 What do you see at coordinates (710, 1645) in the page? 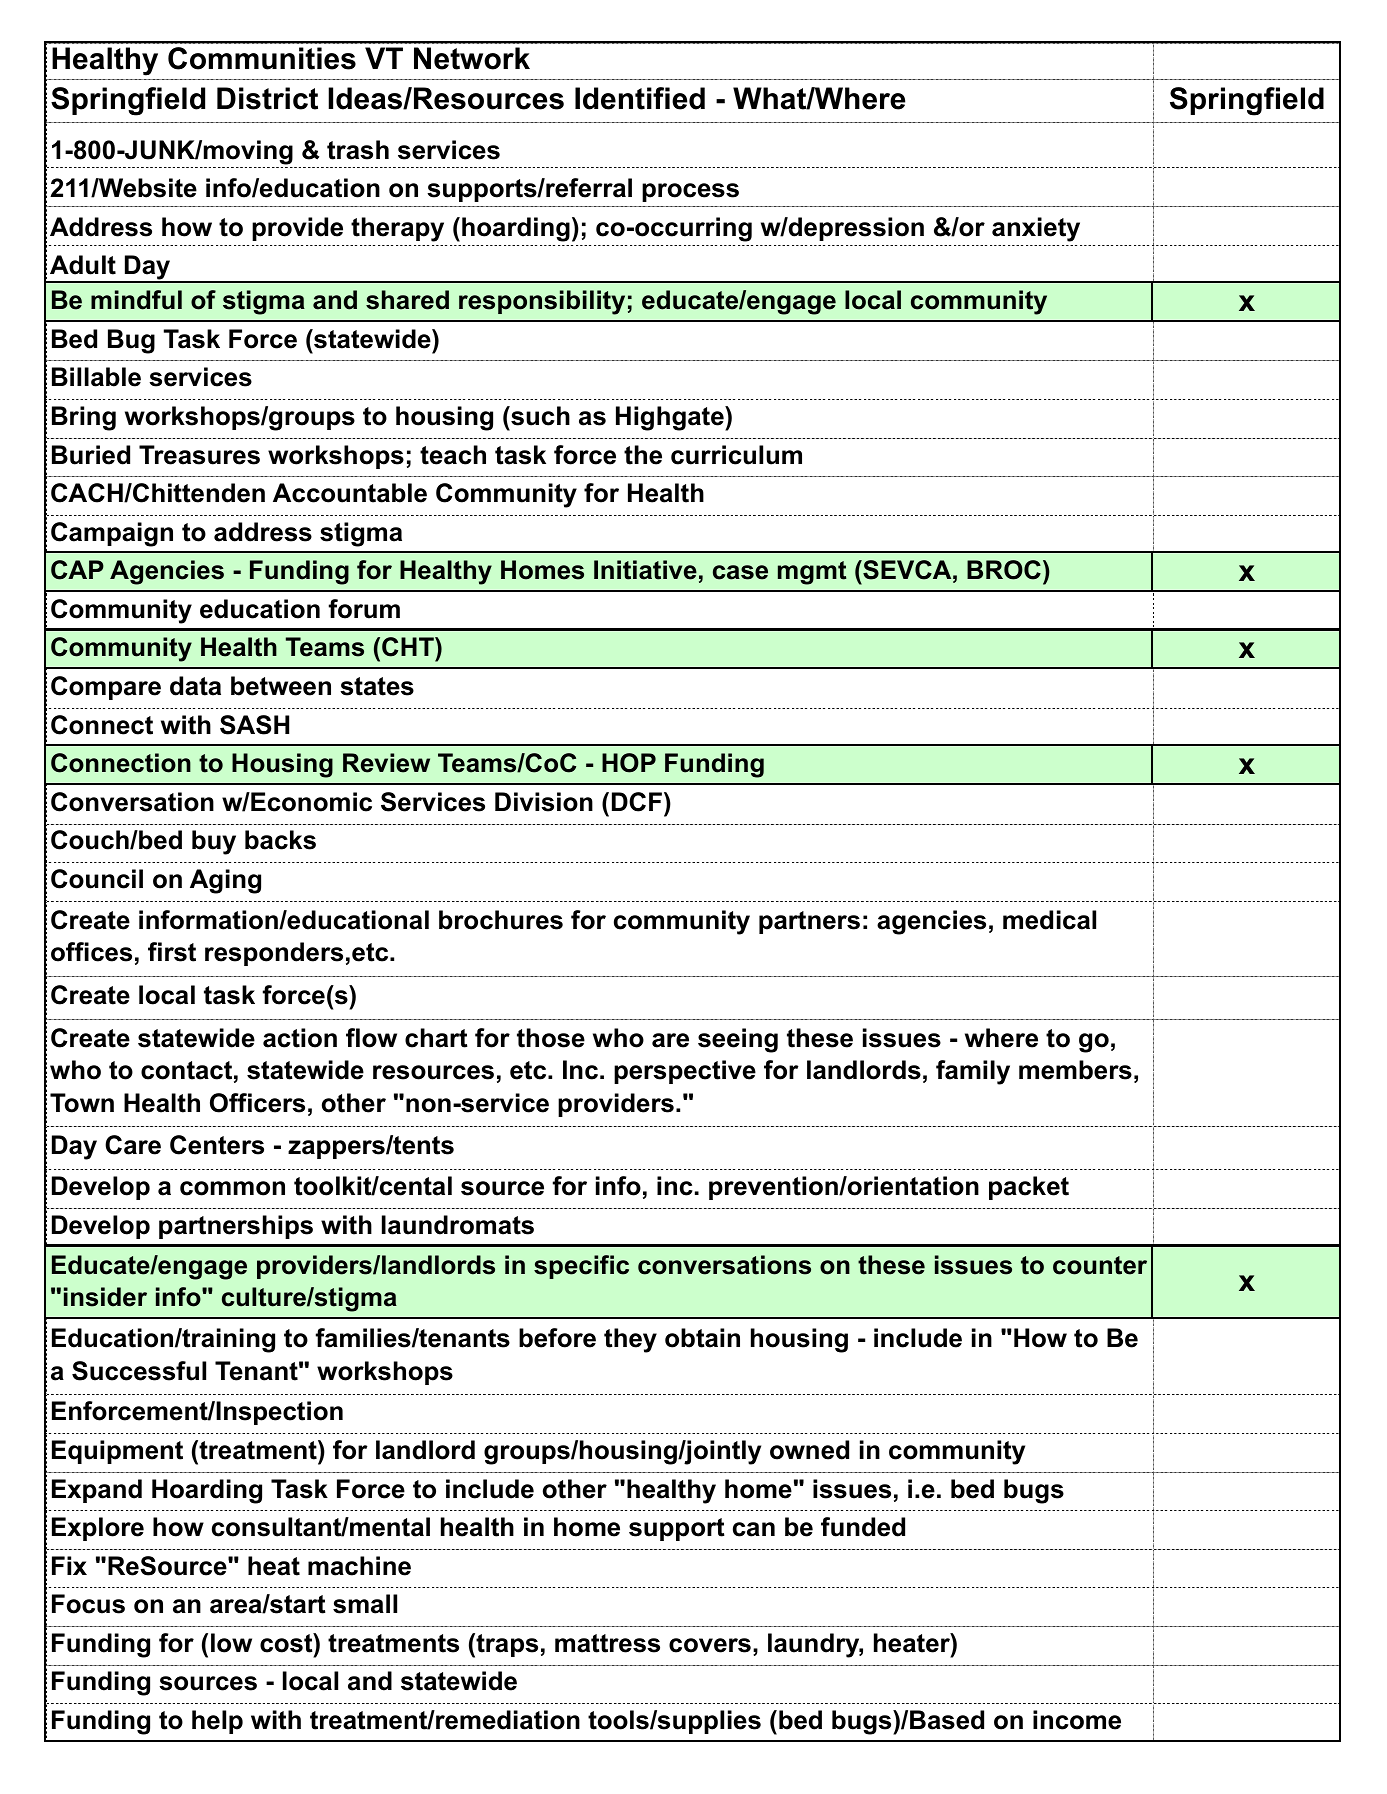
I see `covers` at bounding box center [710, 1645].
